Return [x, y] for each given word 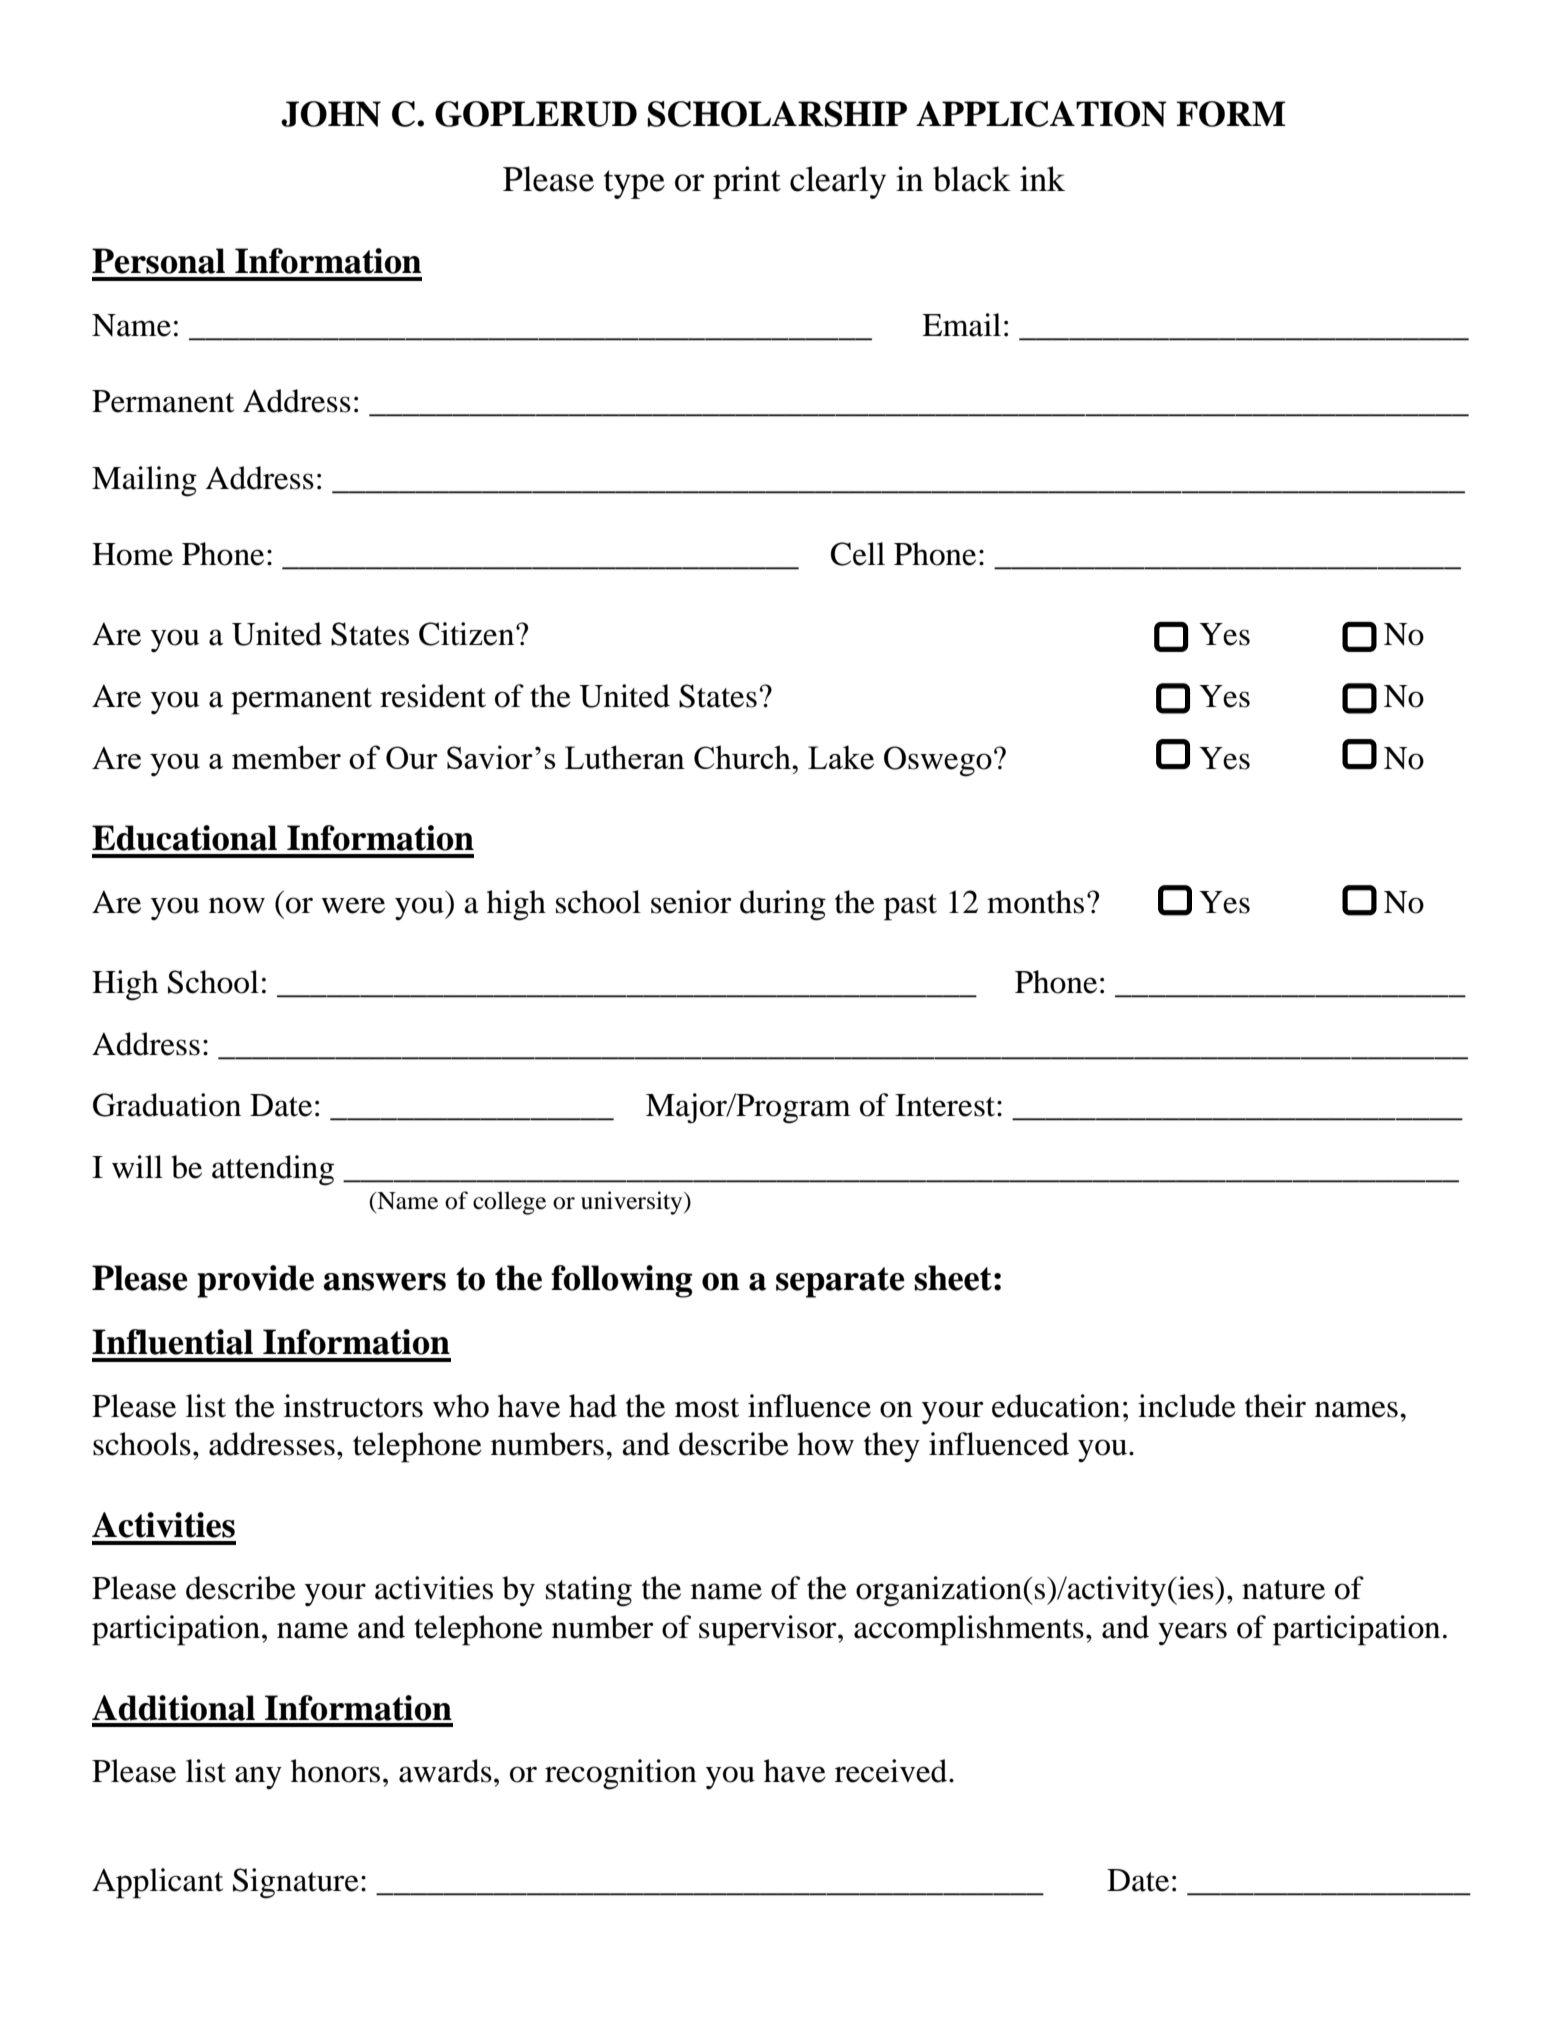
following [621, 1281]
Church [743, 757]
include [1187, 1406]
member [286, 757]
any [258, 1778]
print [747, 182]
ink [1042, 178]
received [892, 1771]
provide [255, 1281]
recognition [621, 1774]
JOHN [331, 114]
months [1035, 902]
